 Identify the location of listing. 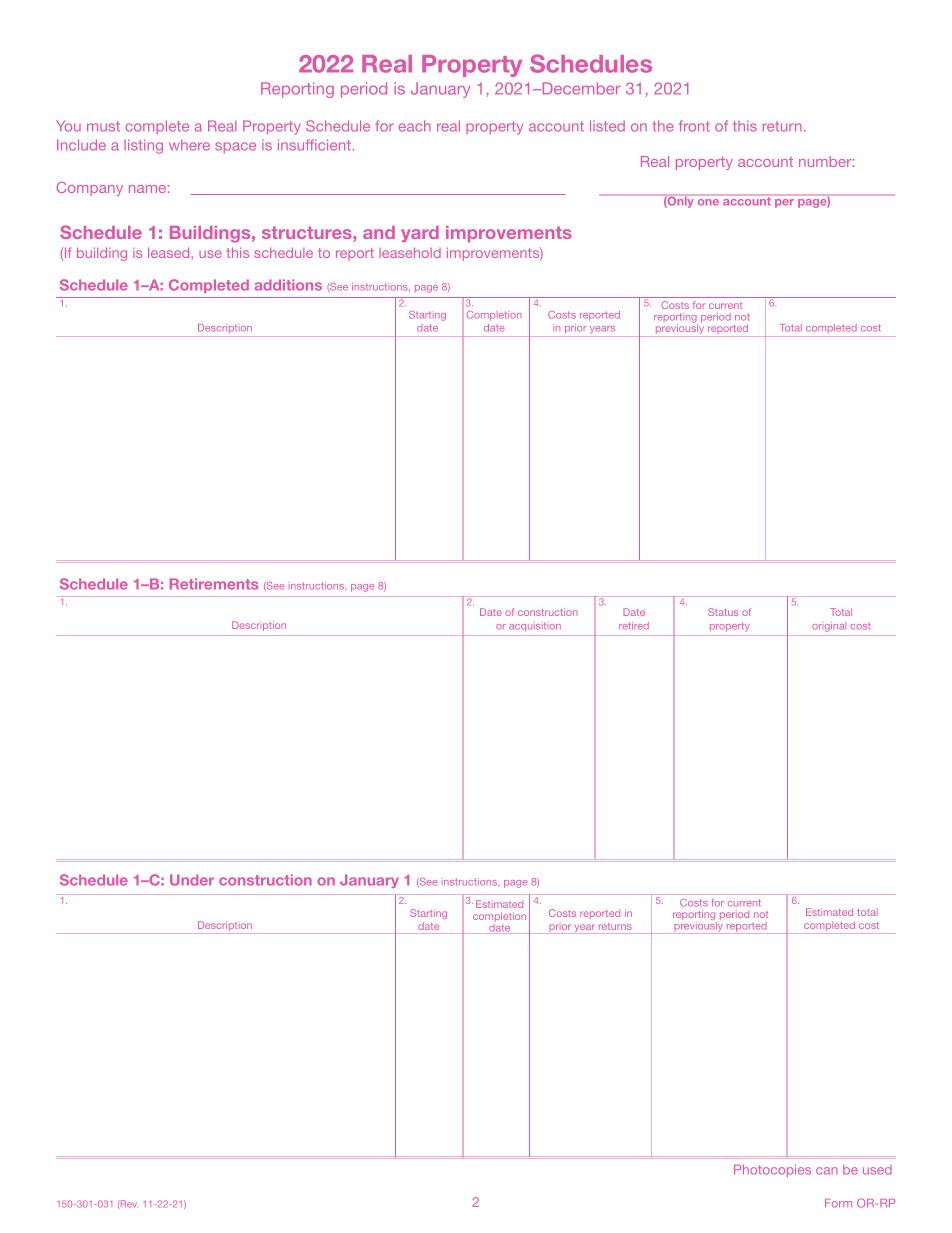
(143, 146).
